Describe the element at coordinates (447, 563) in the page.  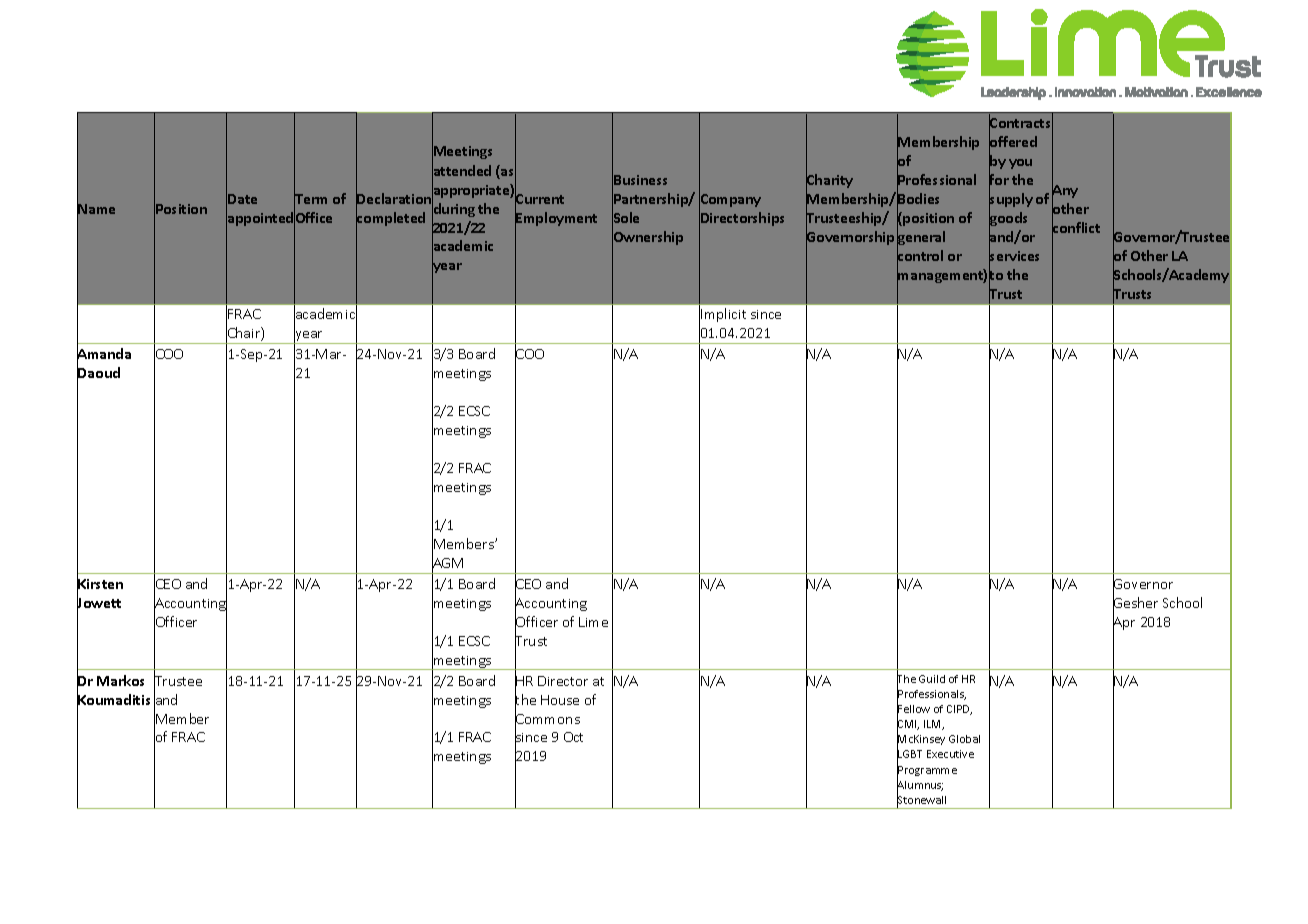
I see `AGM` at that location.
